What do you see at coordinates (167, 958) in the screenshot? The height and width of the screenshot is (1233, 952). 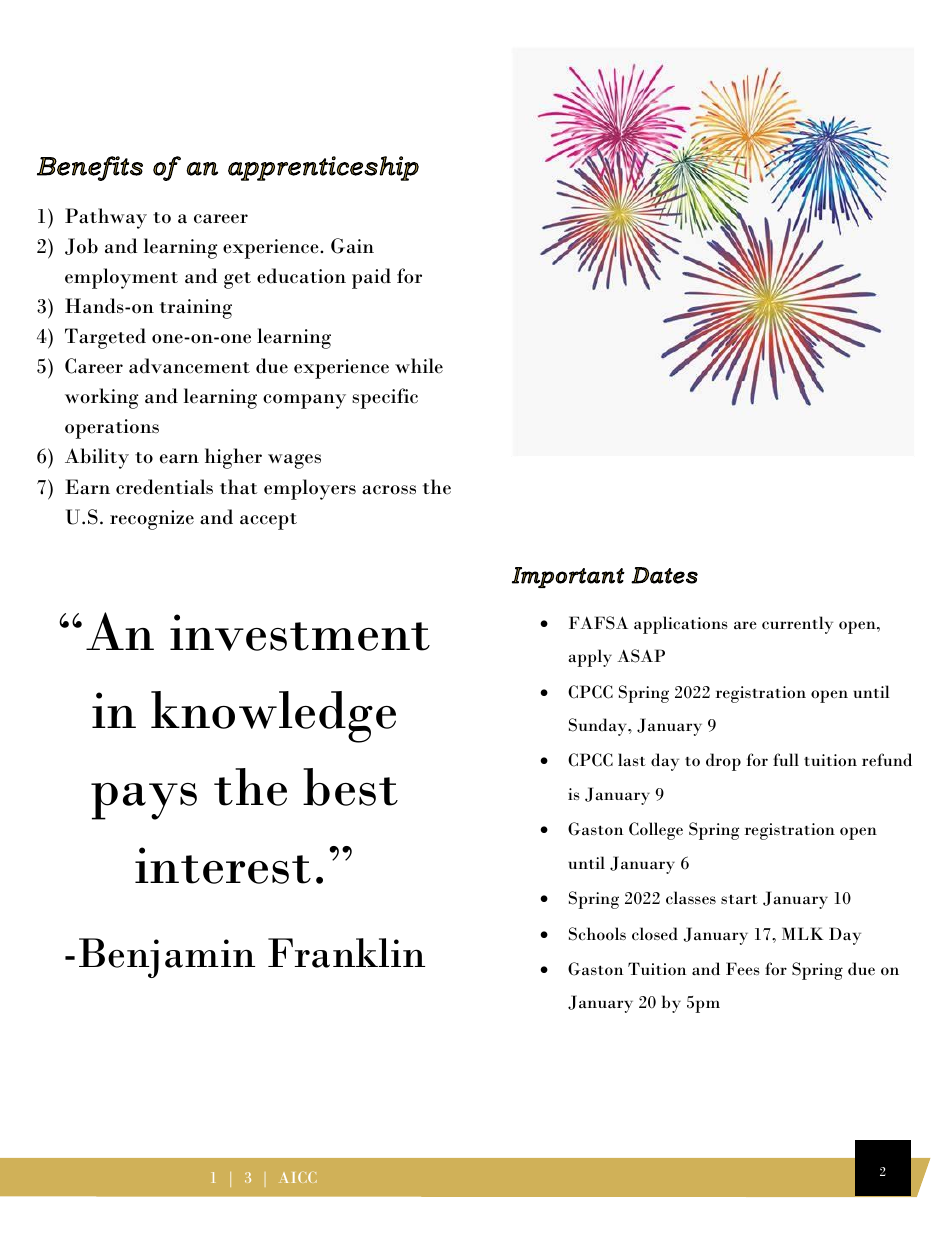 I see `Benjamin` at bounding box center [167, 958].
